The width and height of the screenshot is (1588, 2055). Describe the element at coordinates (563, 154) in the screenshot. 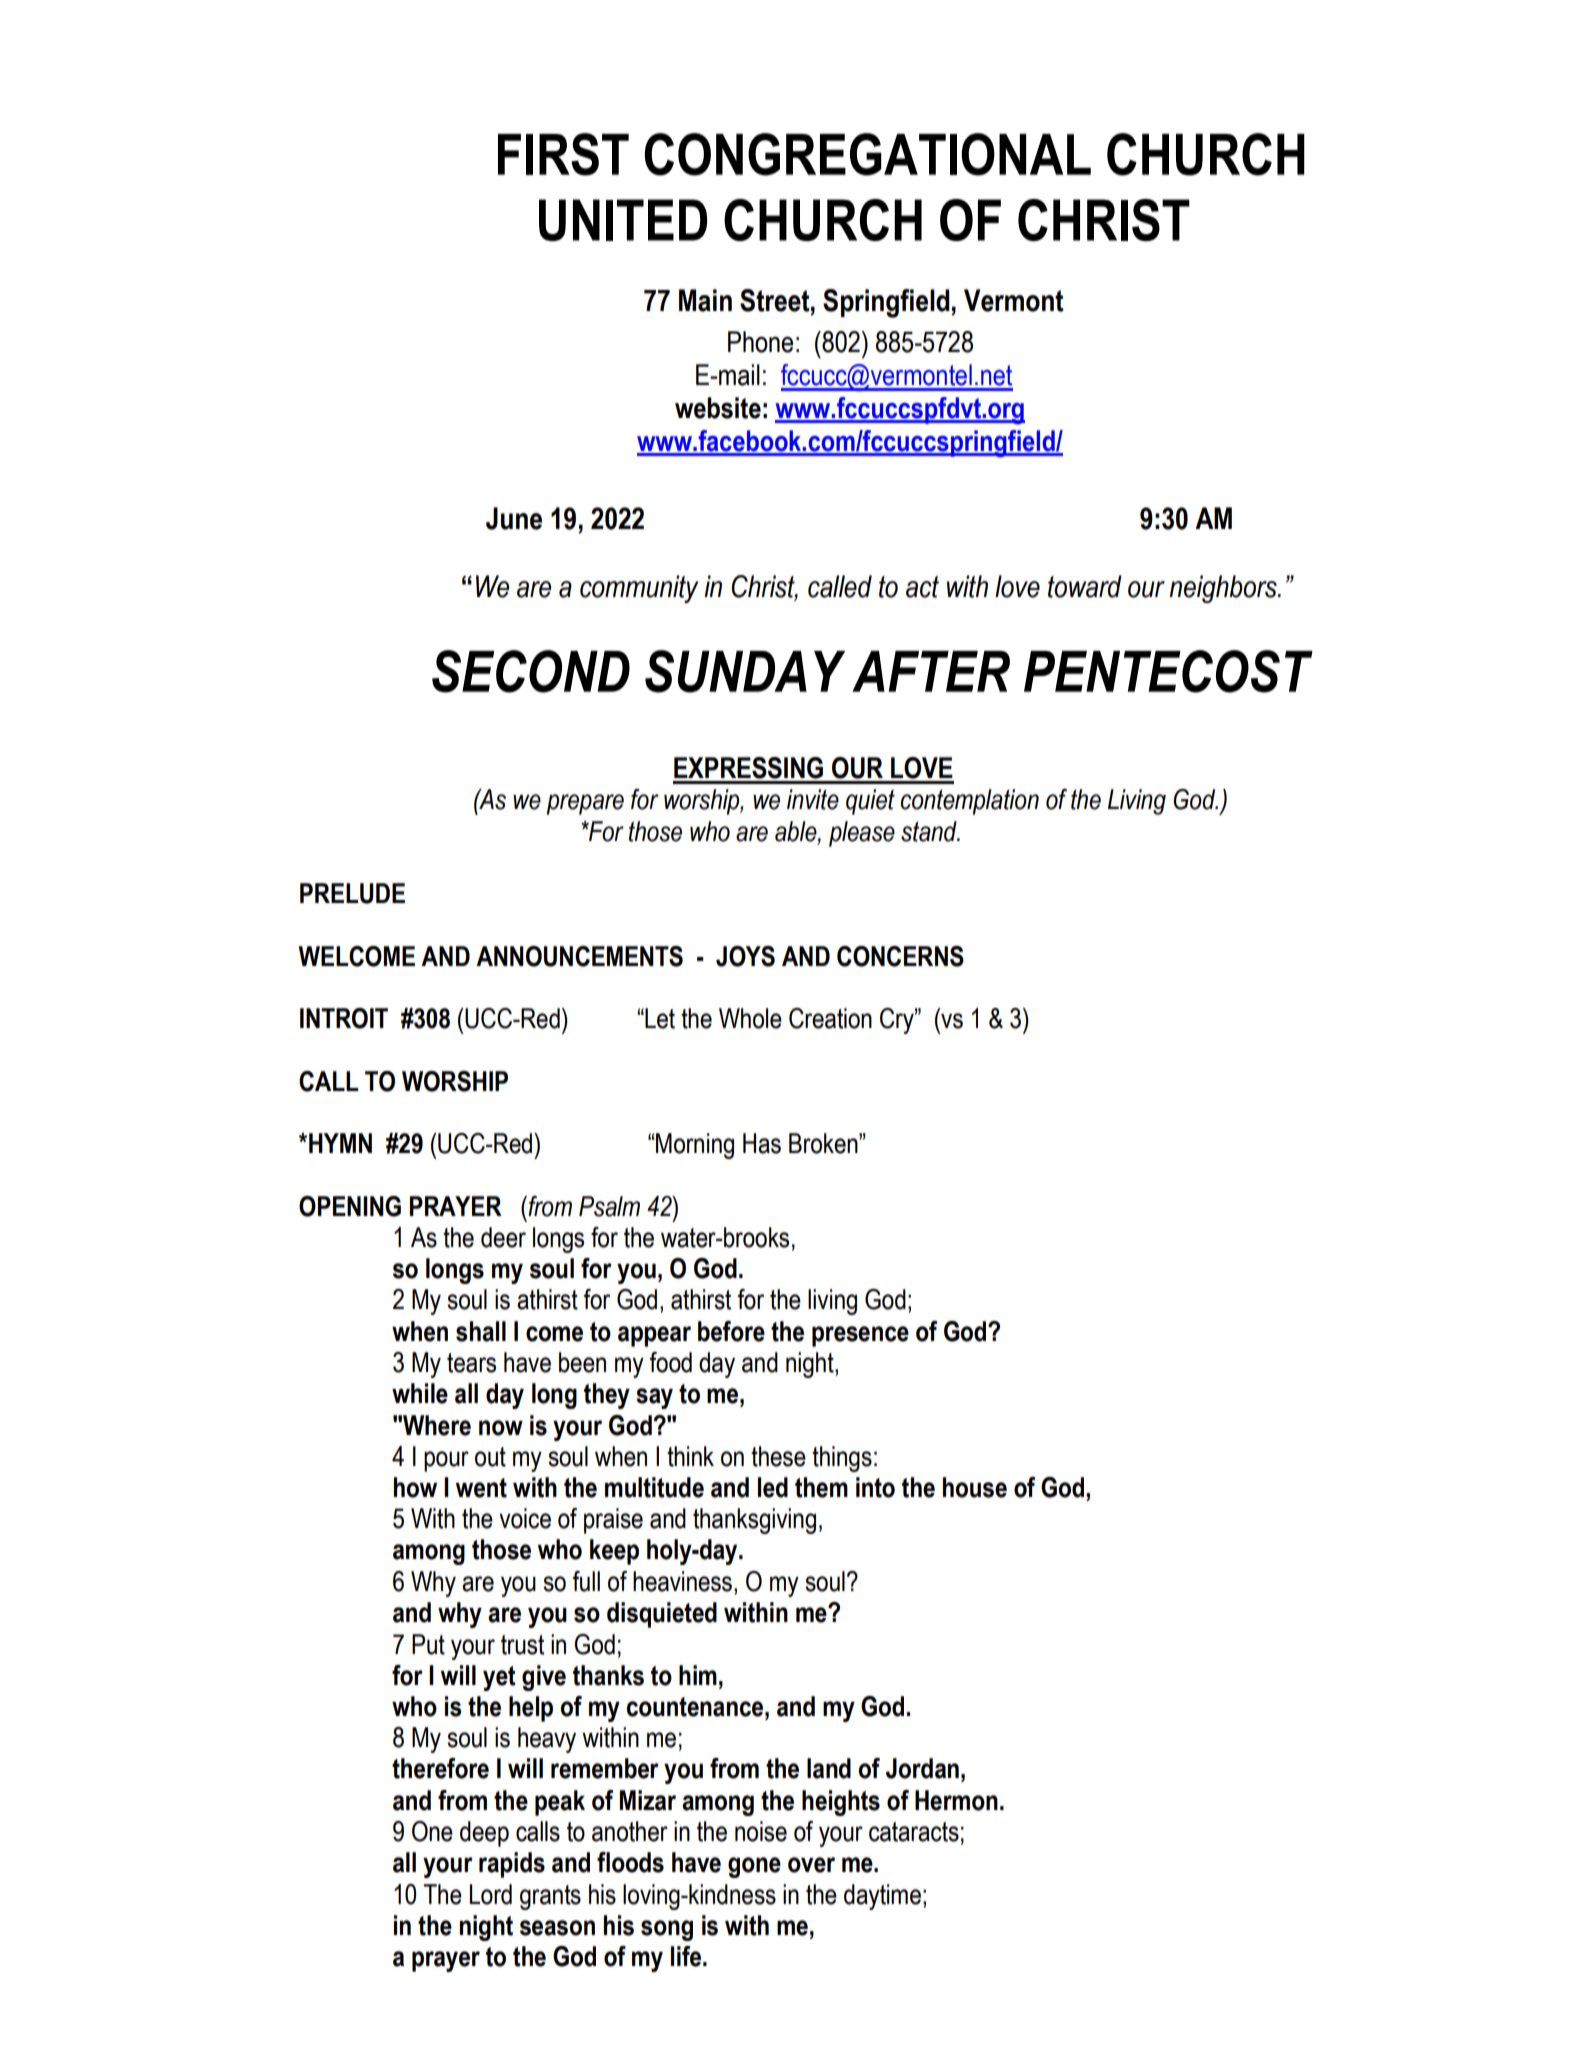

I see `FIRST` at that location.
